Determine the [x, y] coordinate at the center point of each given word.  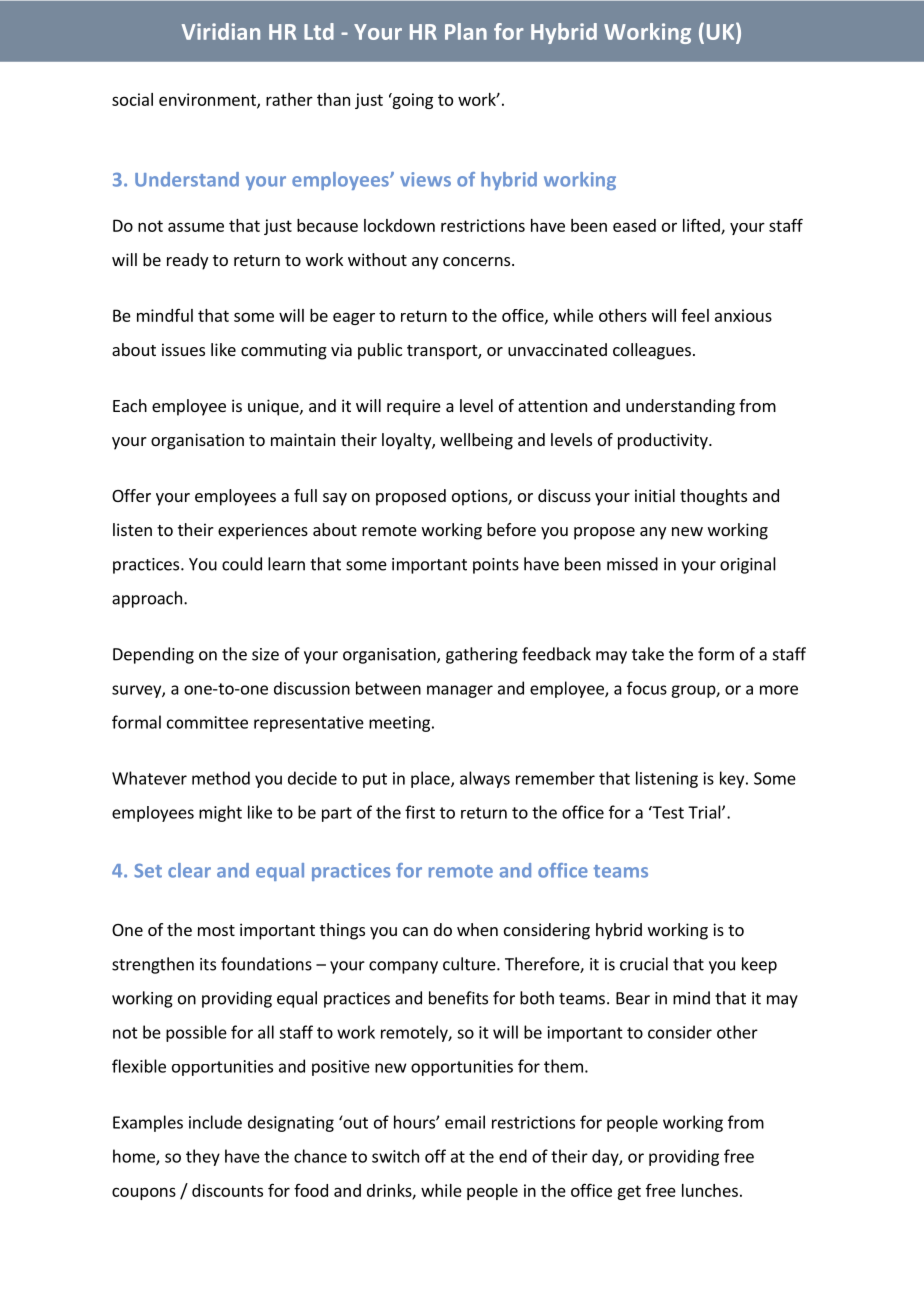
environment [208, 100]
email [465, 1122]
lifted [702, 226]
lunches [710, 1190]
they [203, 1157]
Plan [466, 31]
